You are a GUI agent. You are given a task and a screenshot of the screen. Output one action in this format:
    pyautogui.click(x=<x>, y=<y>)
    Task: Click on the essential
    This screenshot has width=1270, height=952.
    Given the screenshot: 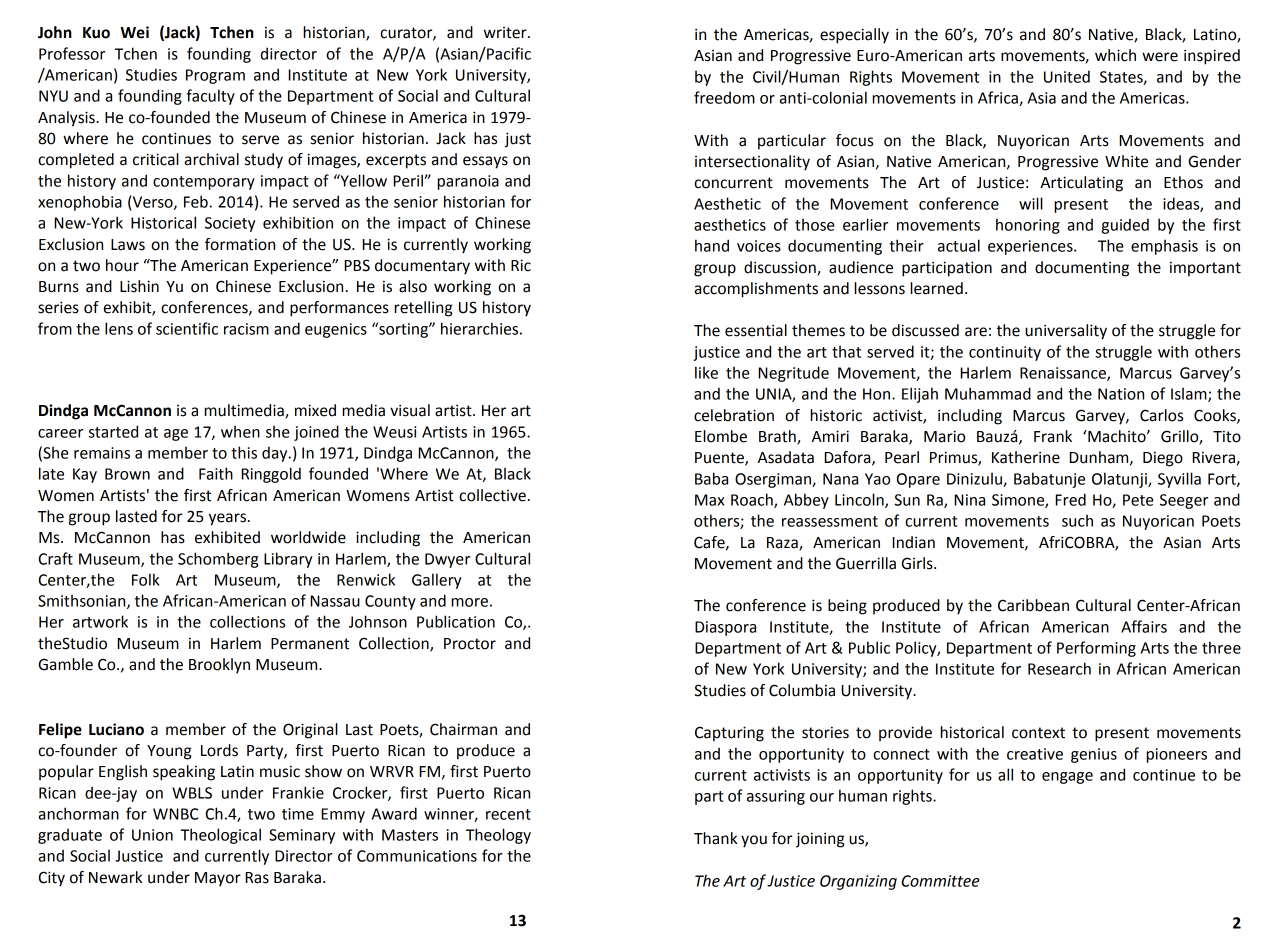 What is the action you would take?
    pyautogui.click(x=756, y=330)
